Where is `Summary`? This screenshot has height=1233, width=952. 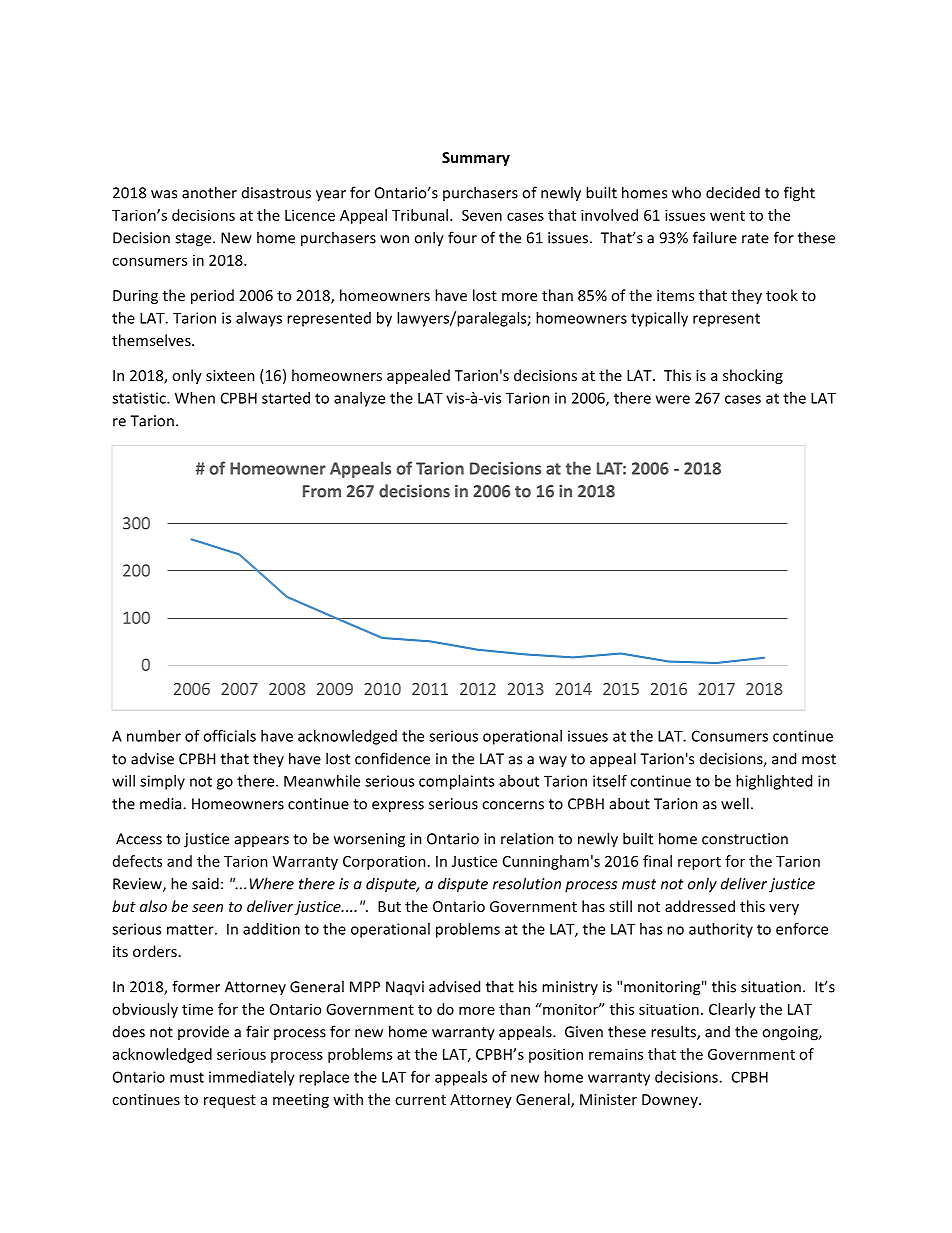
Summary is located at coordinates (476, 159).
